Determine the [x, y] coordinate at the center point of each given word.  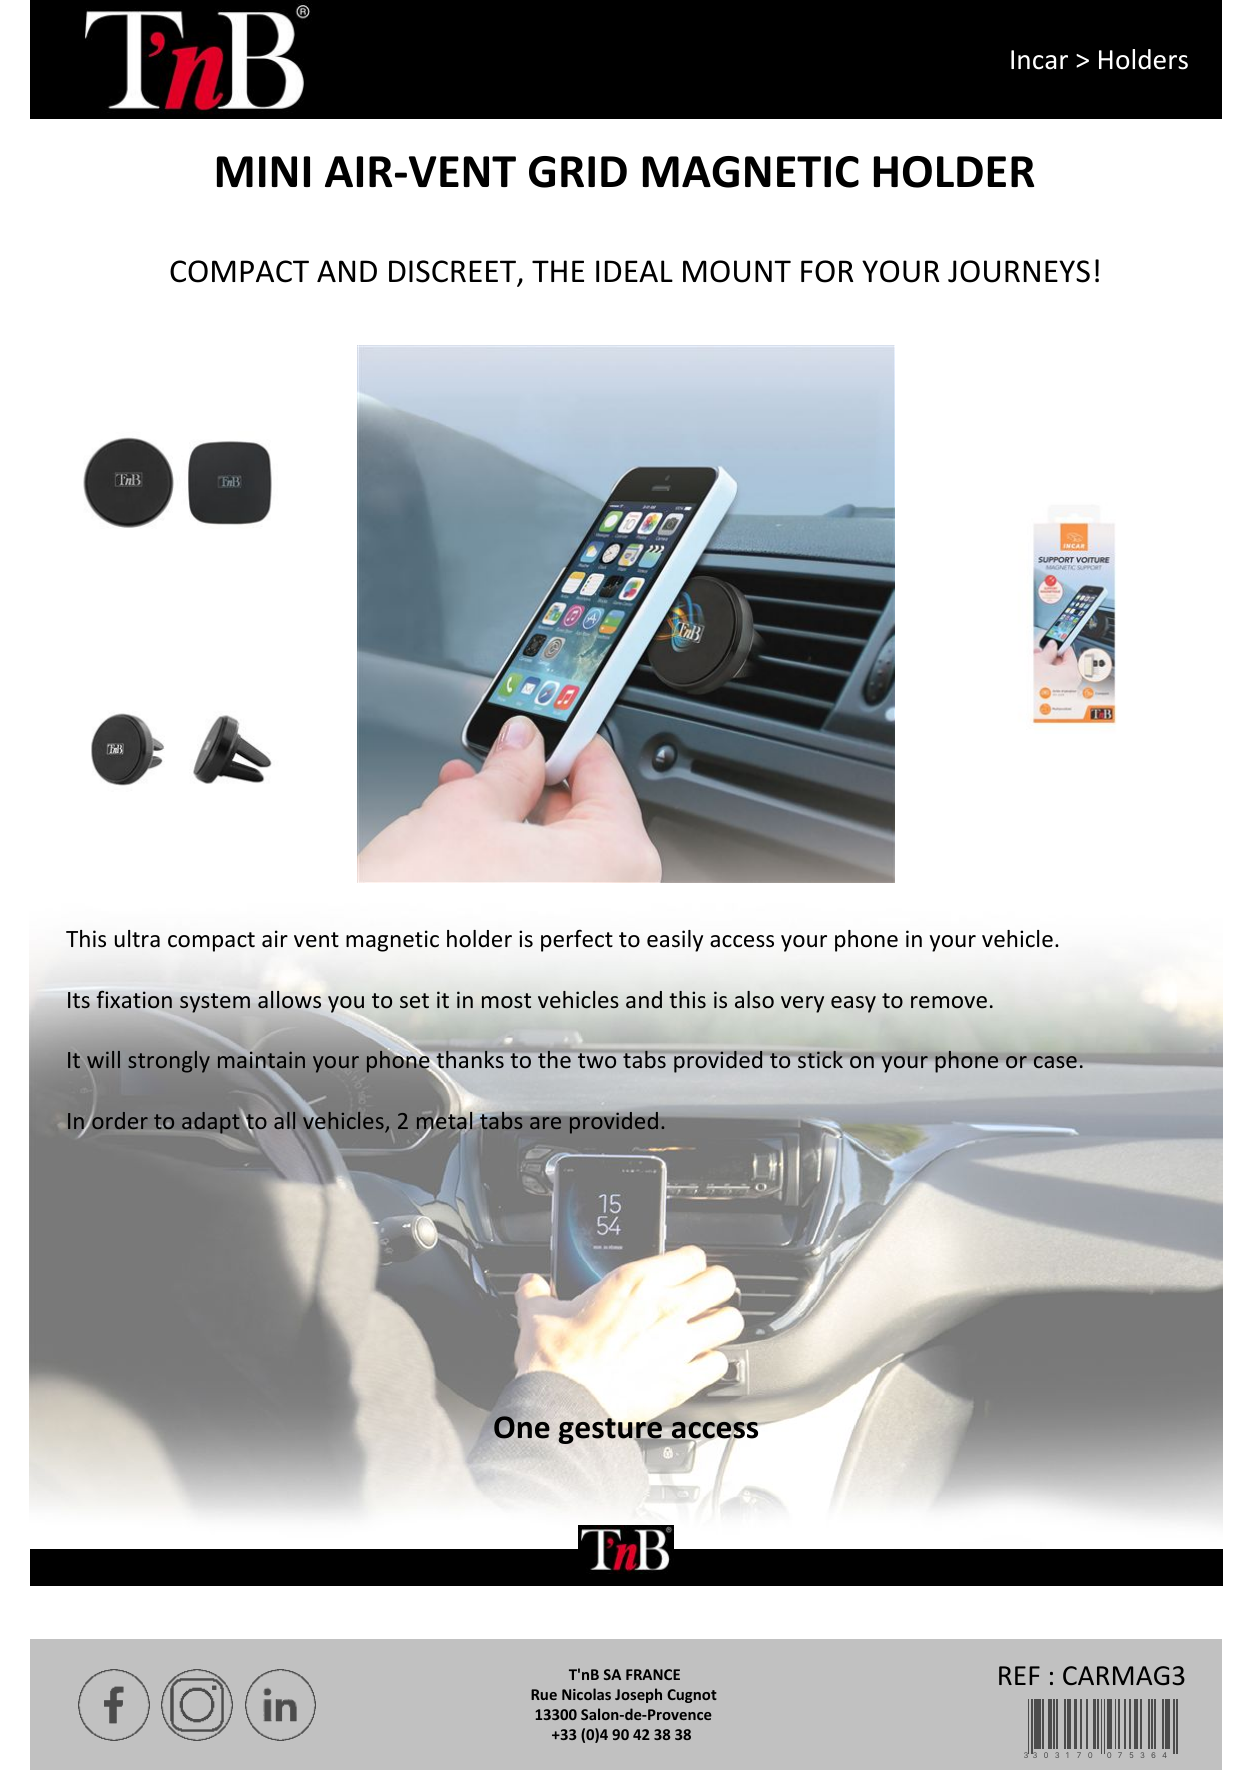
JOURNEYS [1019, 271]
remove [949, 1002]
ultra [137, 939]
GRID [578, 172]
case [1055, 1062]
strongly [169, 1062]
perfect [577, 941]
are [545, 1123]
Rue [544, 1694]
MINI [263, 171]
